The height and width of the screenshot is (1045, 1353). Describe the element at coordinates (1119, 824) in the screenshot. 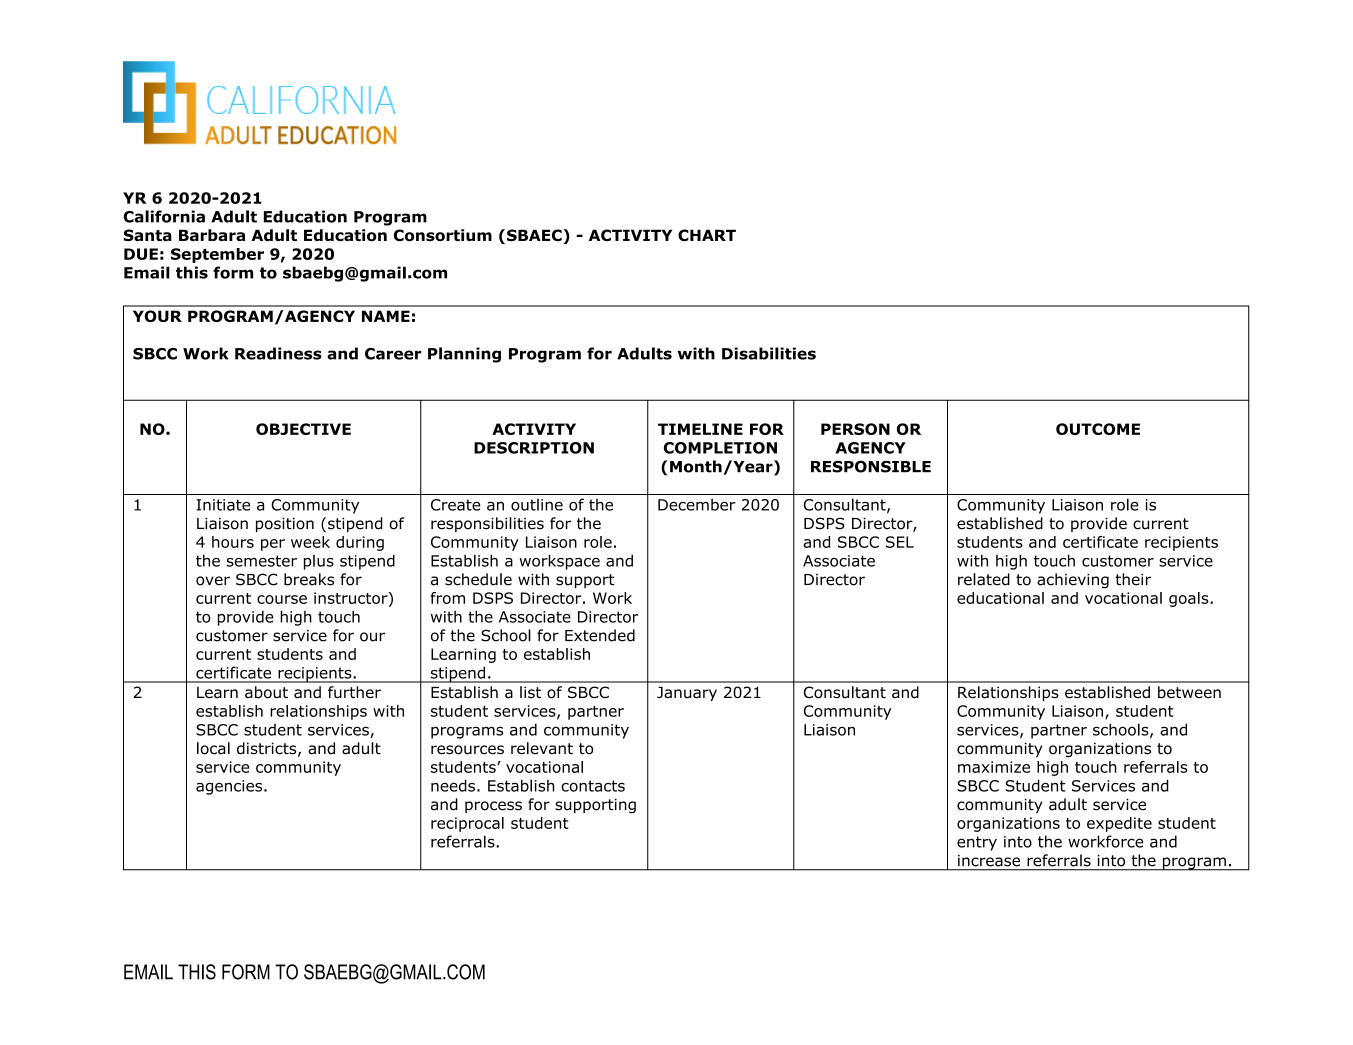

I see `expedite` at that location.
